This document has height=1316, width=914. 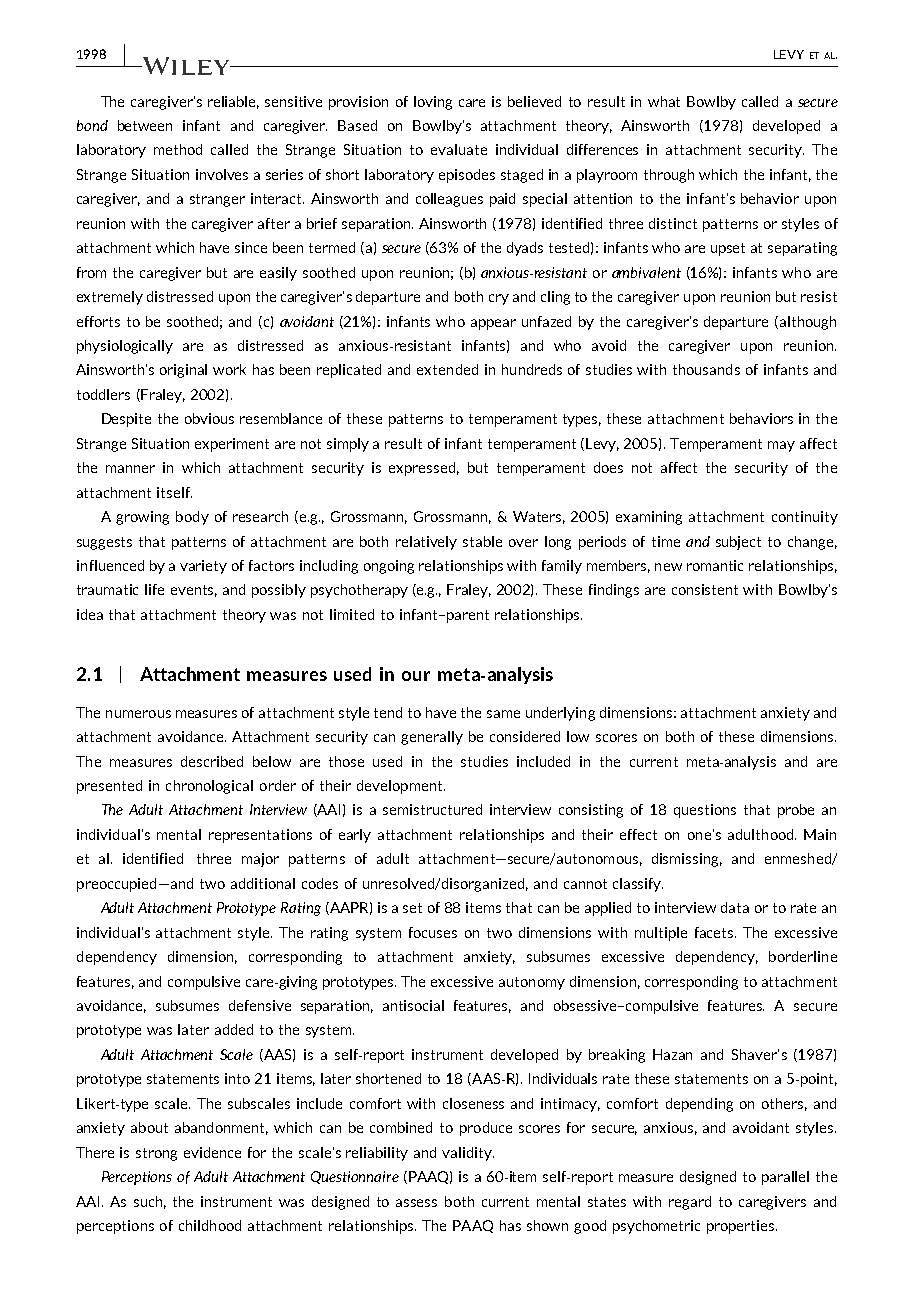 What do you see at coordinates (210, 1225) in the document?
I see `childhood` at bounding box center [210, 1225].
